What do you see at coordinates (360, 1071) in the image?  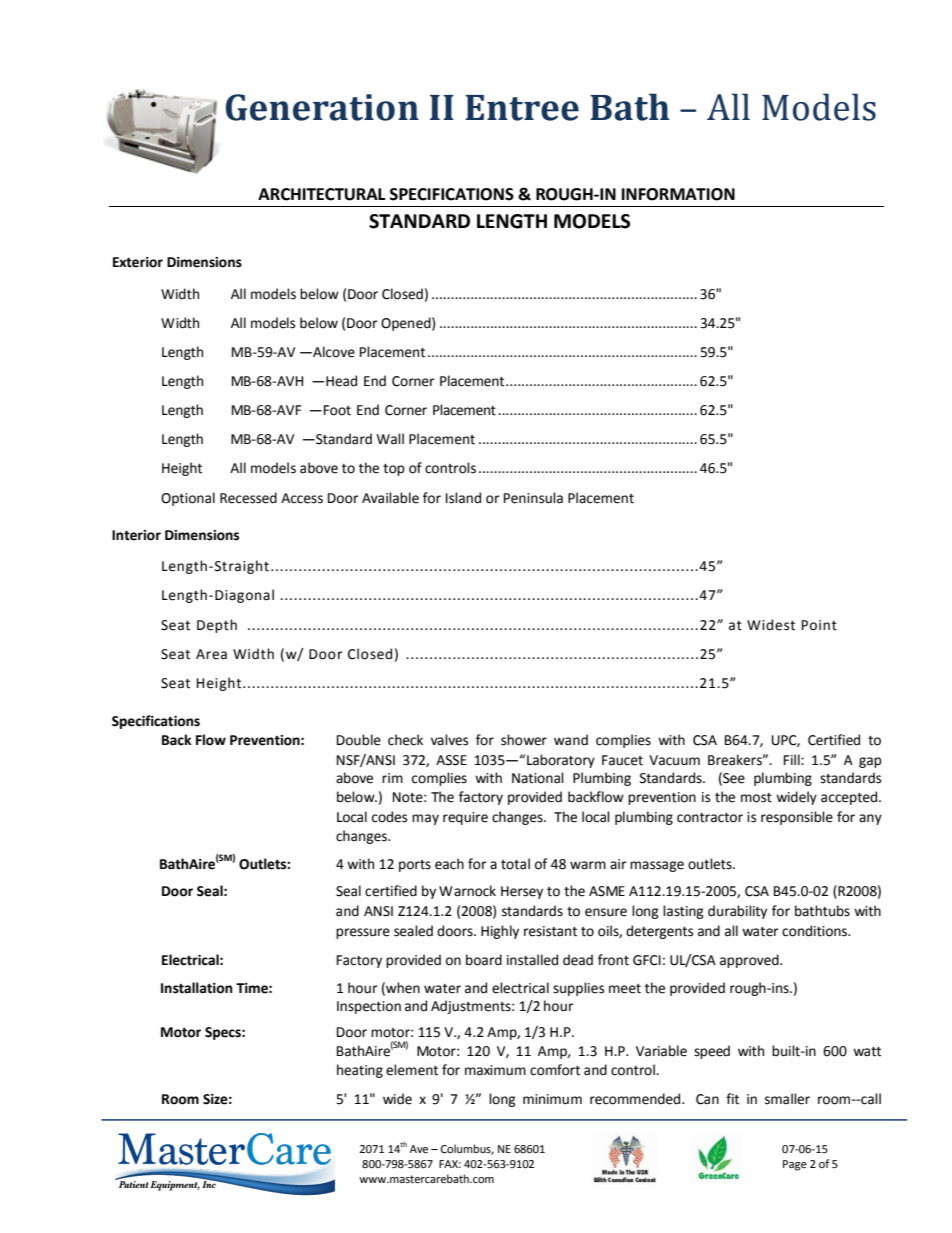 I see `heating` at bounding box center [360, 1071].
